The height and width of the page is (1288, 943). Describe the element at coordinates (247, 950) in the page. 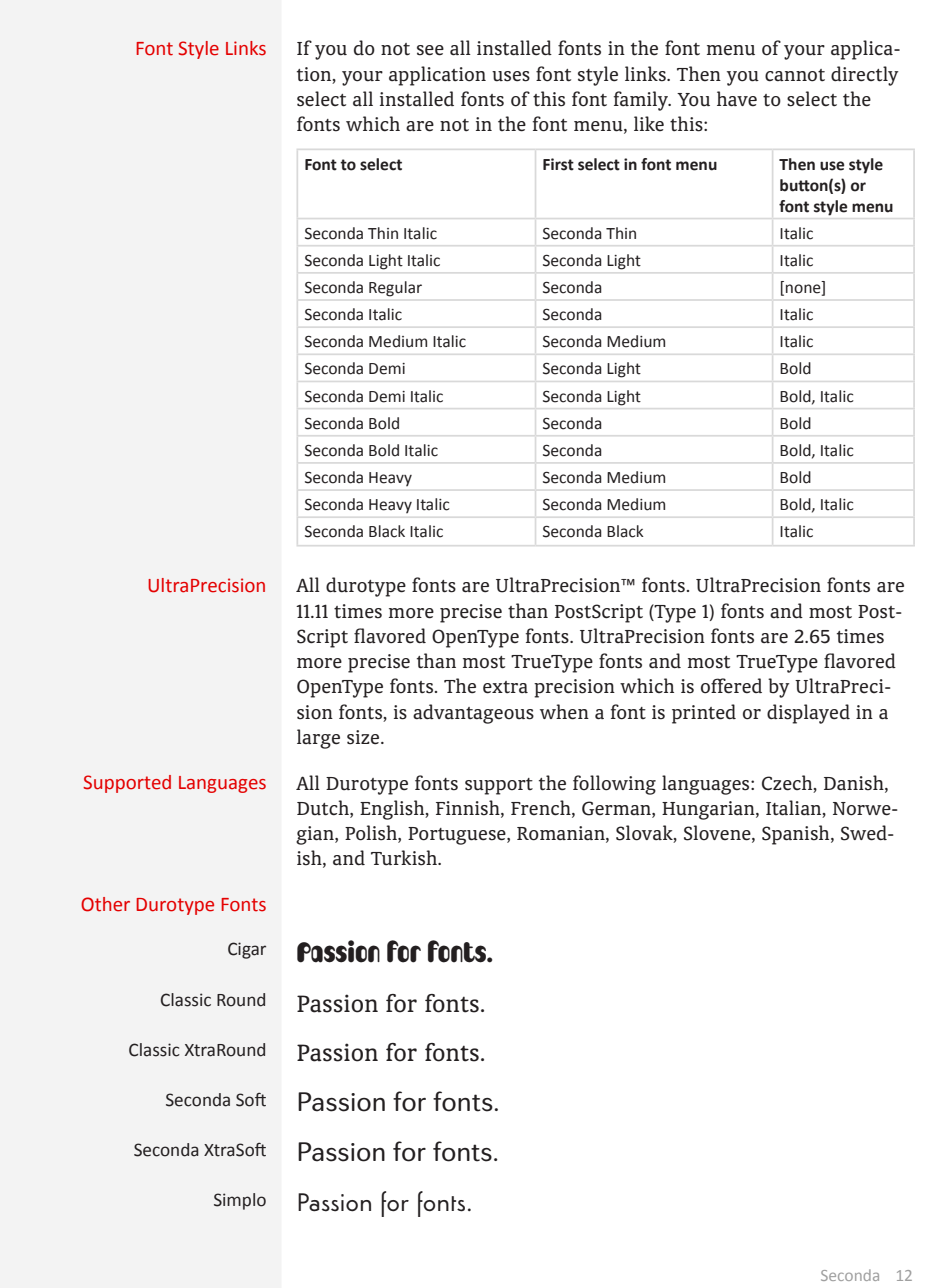

I see `Cigar` at that location.
